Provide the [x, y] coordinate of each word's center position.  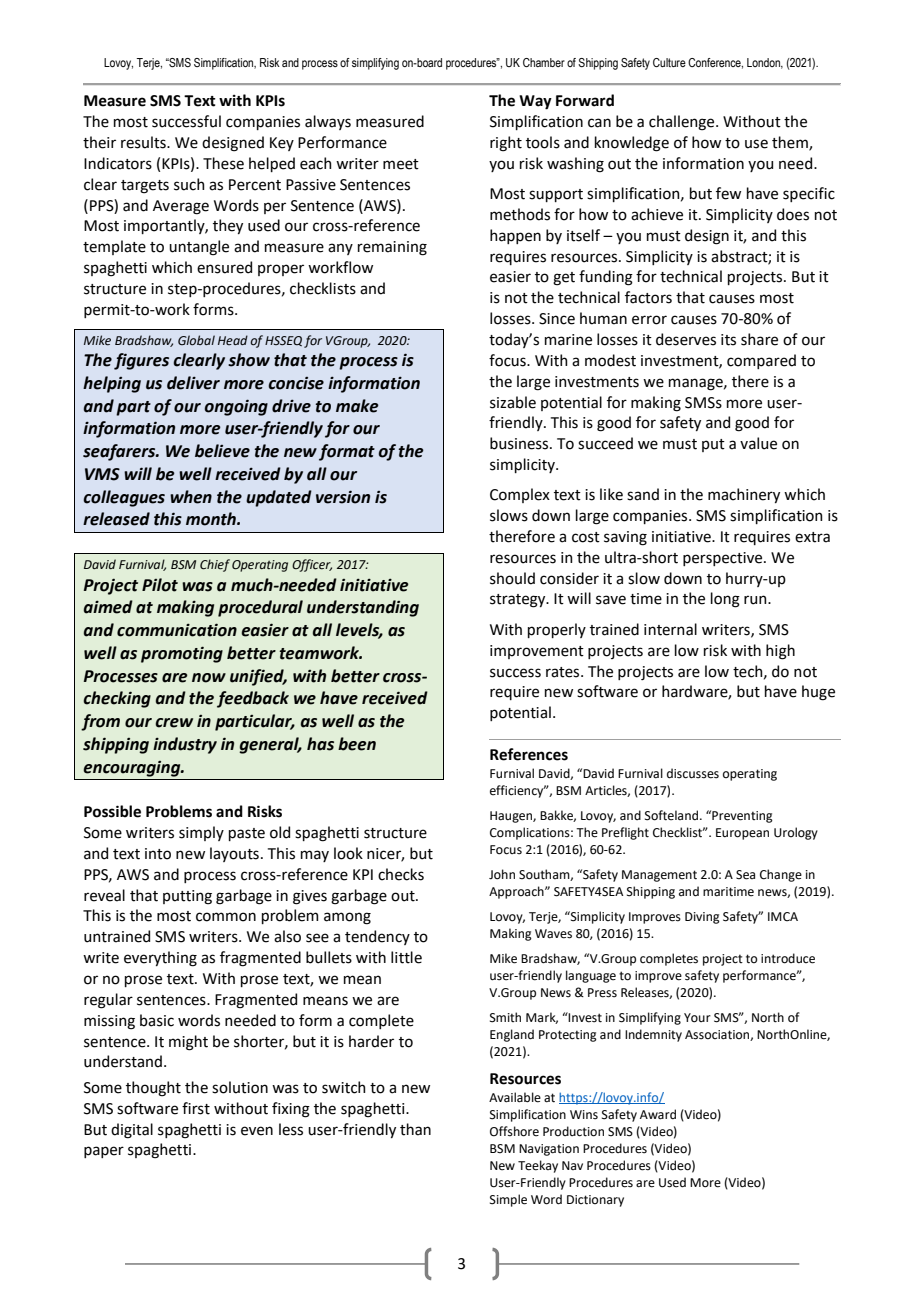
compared [761, 361]
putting [187, 897]
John [502, 874]
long [725, 600]
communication [177, 630]
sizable [513, 402]
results [144, 142]
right [506, 144]
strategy [519, 601]
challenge [683, 123]
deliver [193, 383]
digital [132, 1131]
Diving [702, 918]
